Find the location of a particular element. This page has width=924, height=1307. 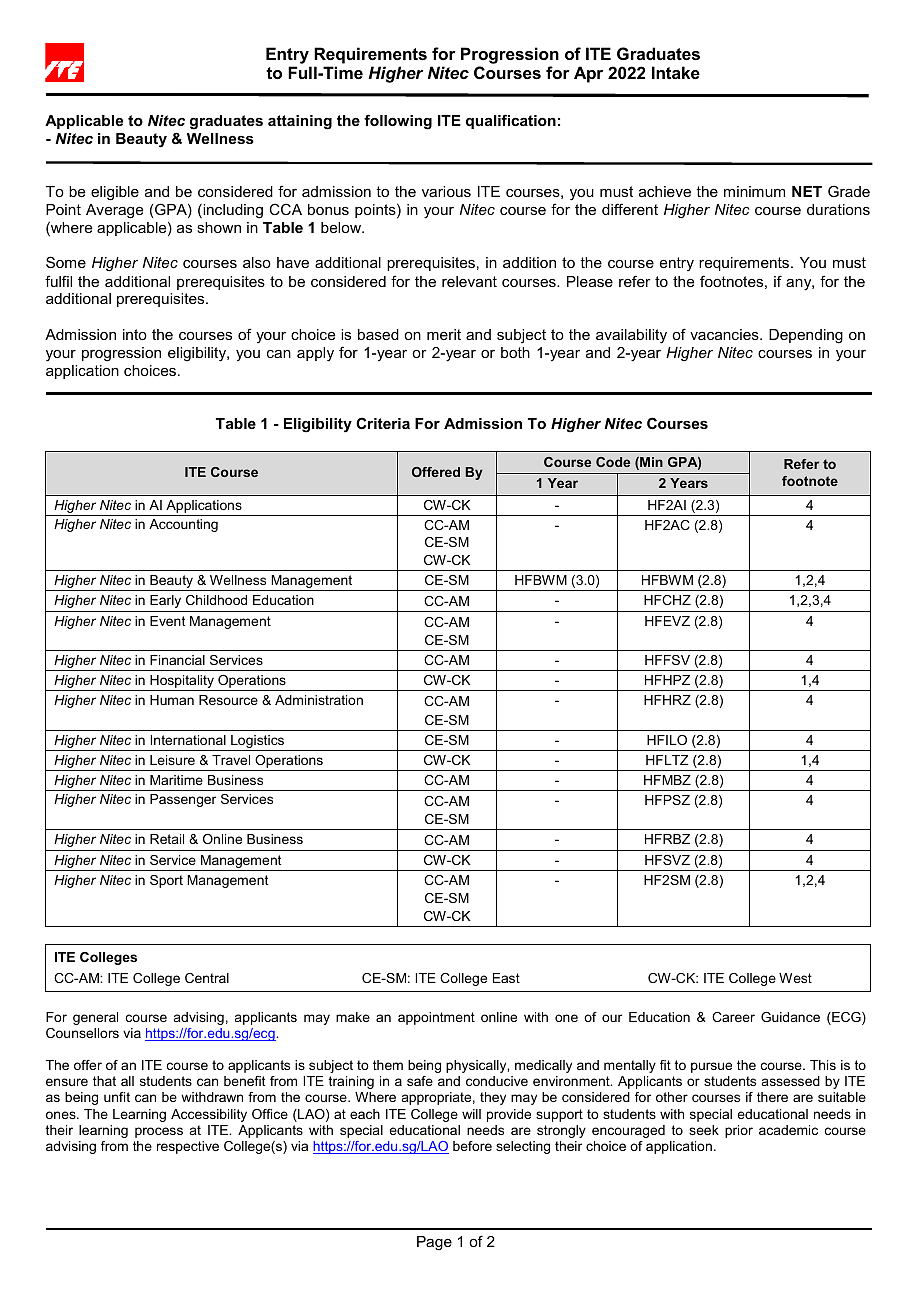

Page is located at coordinates (434, 1243).
